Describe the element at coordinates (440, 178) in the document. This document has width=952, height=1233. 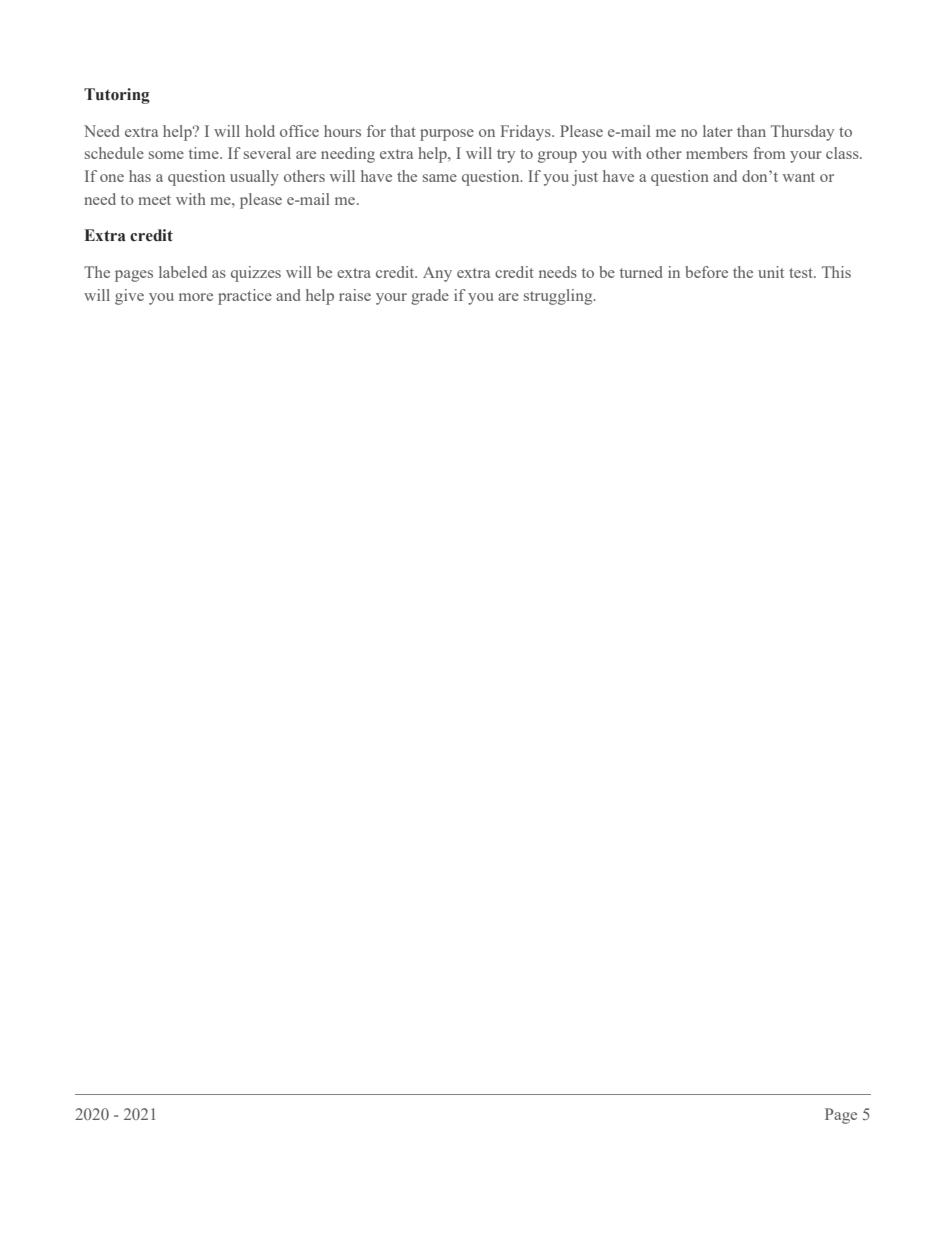
I see `same` at that location.
